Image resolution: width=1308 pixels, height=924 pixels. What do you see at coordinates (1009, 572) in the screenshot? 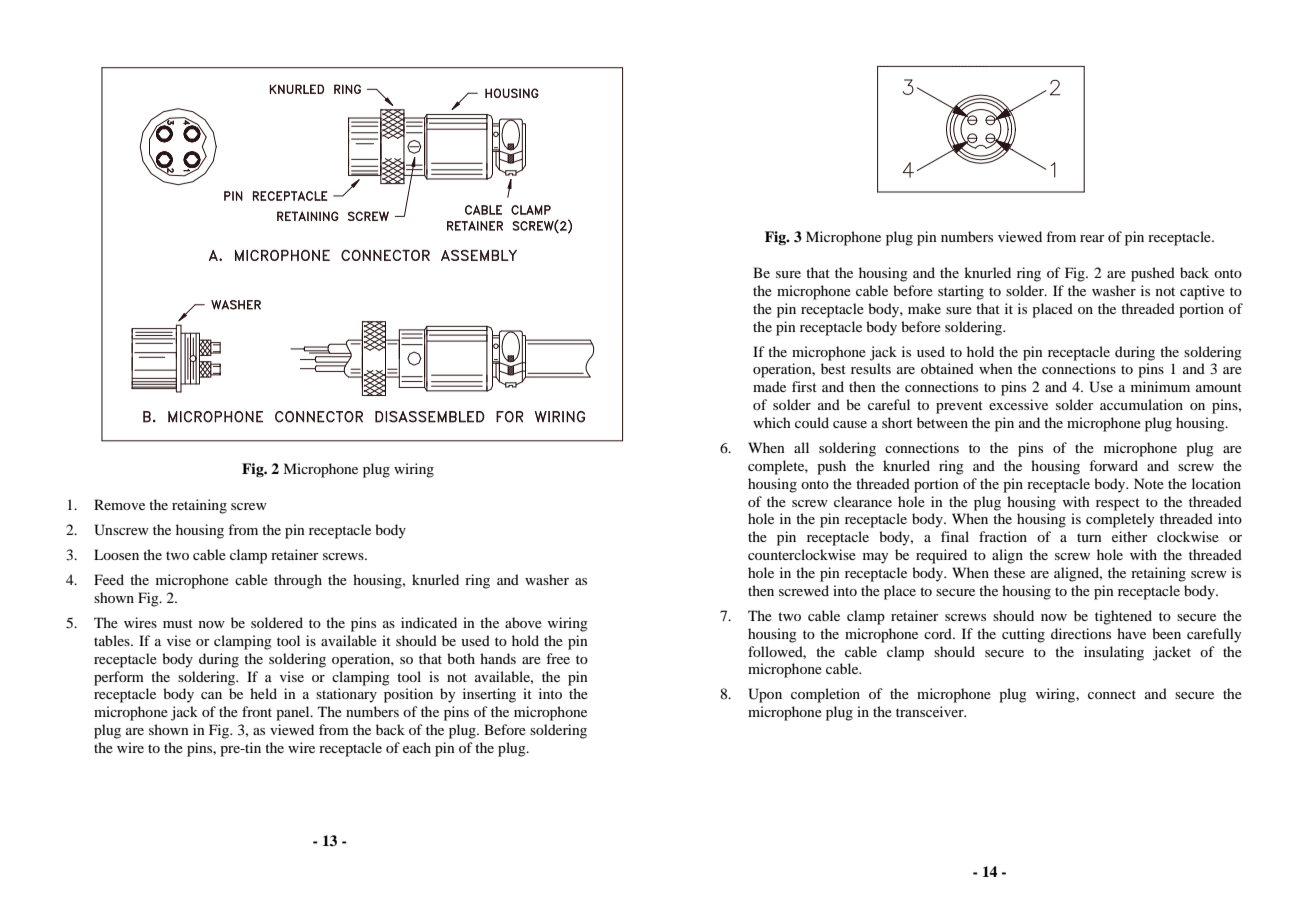
I see `these` at bounding box center [1009, 572].
